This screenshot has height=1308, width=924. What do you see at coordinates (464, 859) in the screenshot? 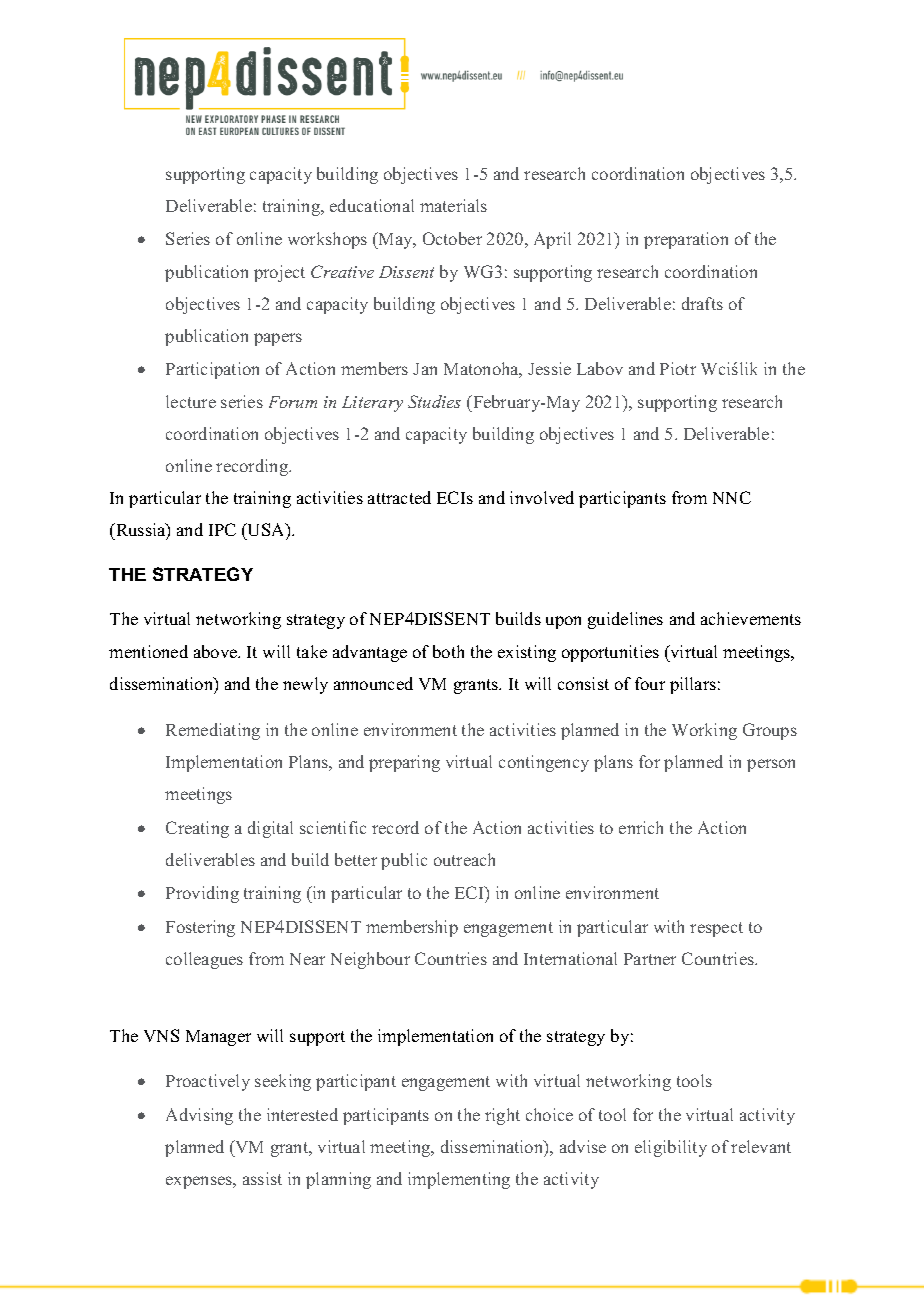
I see `outreach` at bounding box center [464, 859].
